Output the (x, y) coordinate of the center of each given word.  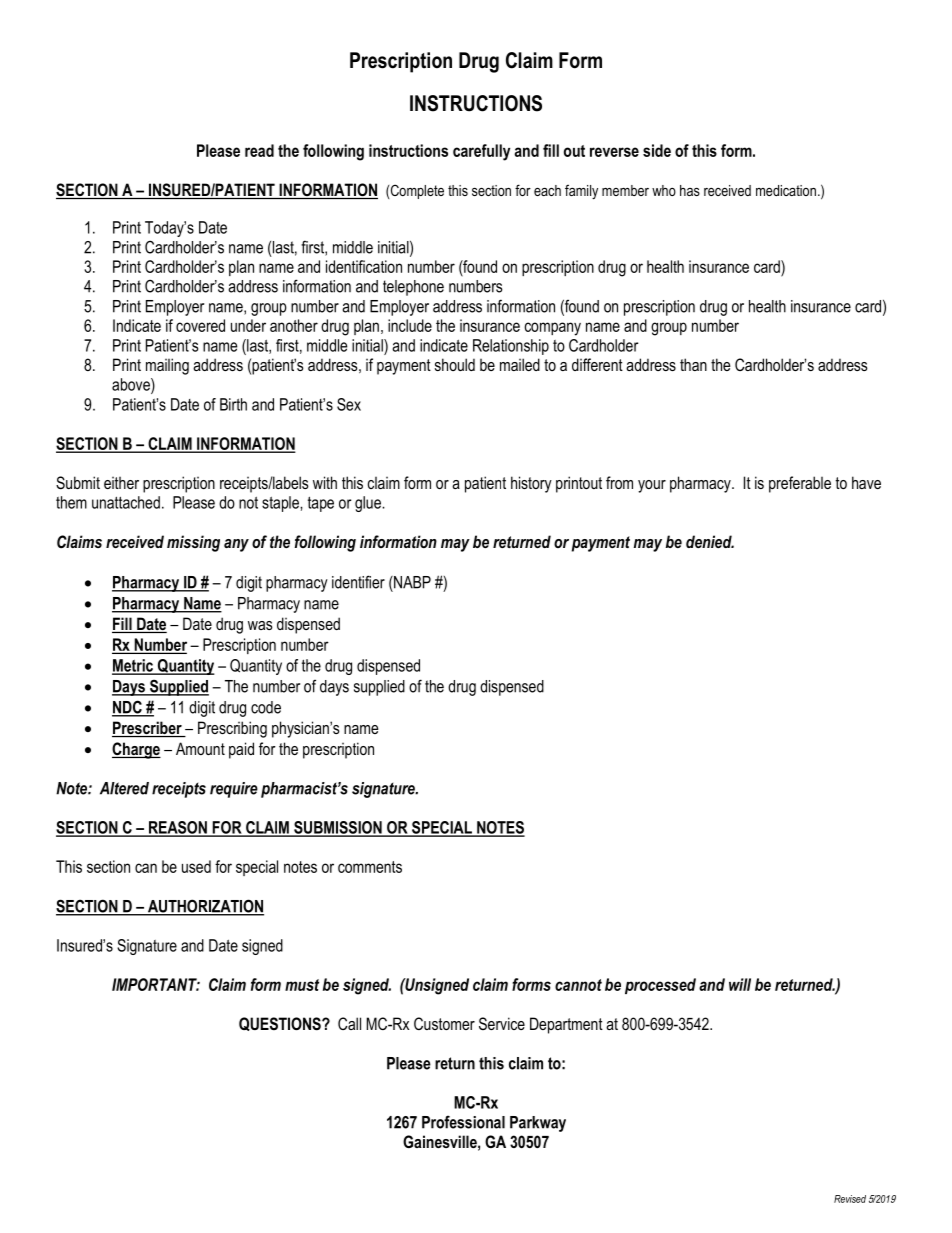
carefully (481, 152)
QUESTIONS (281, 1024)
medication (786, 190)
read (259, 150)
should (455, 364)
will (740, 984)
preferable (800, 484)
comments (370, 867)
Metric (134, 666)
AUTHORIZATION (205, 907)
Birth (233, 404)
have (866, 482)
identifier (358, 582)
